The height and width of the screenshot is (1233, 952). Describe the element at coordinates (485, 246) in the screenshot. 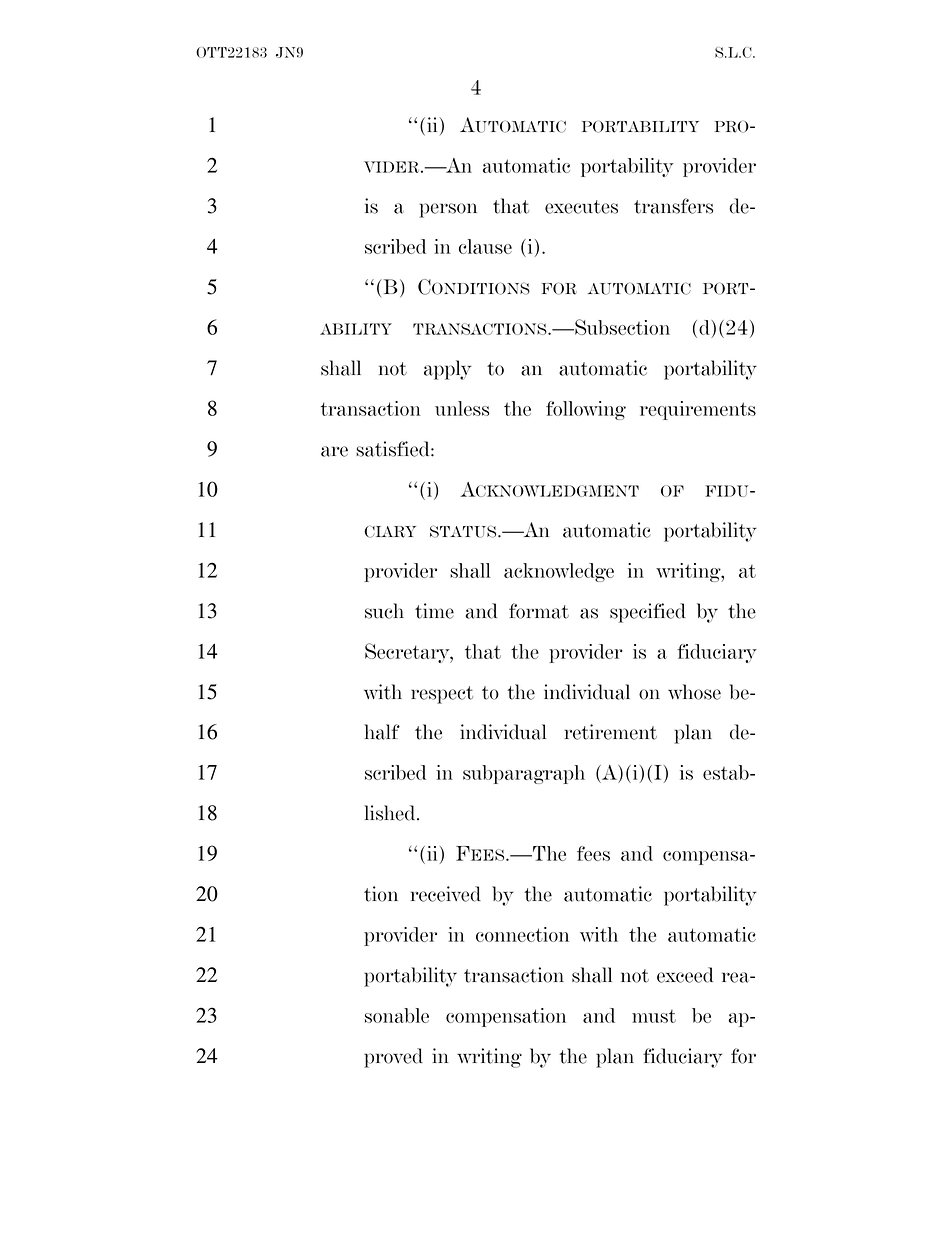

I see `clause` at that location.
